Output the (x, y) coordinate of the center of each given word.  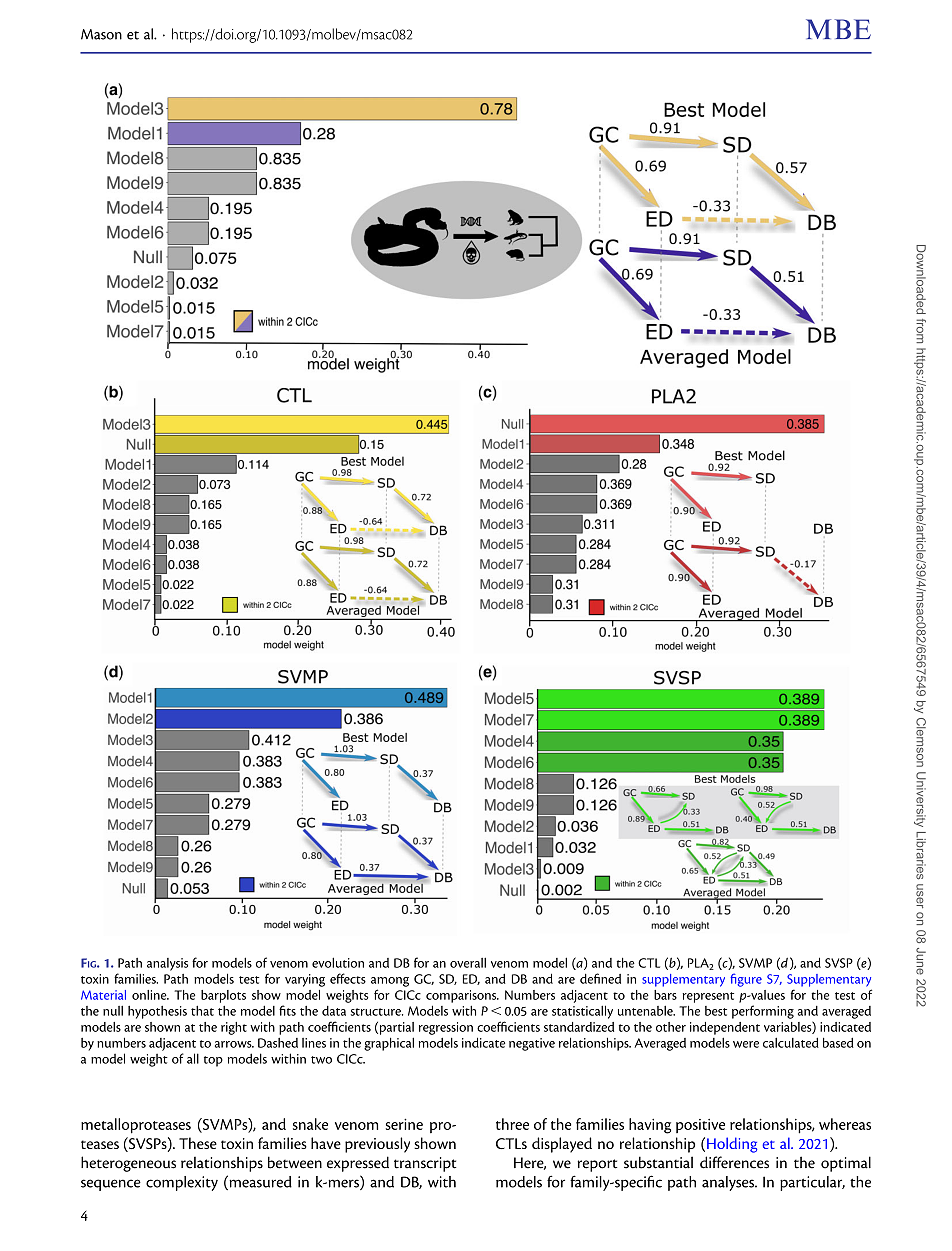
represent (708, 997)
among (390, 982)
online (150, 995)
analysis (167, 964)
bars (665, 995)
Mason (101, 34)
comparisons (462, 996)
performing (763, 1012)
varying (305, 980)
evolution (338, 962)
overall (468, 962)
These (198, 1143)
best (716, 1011)
